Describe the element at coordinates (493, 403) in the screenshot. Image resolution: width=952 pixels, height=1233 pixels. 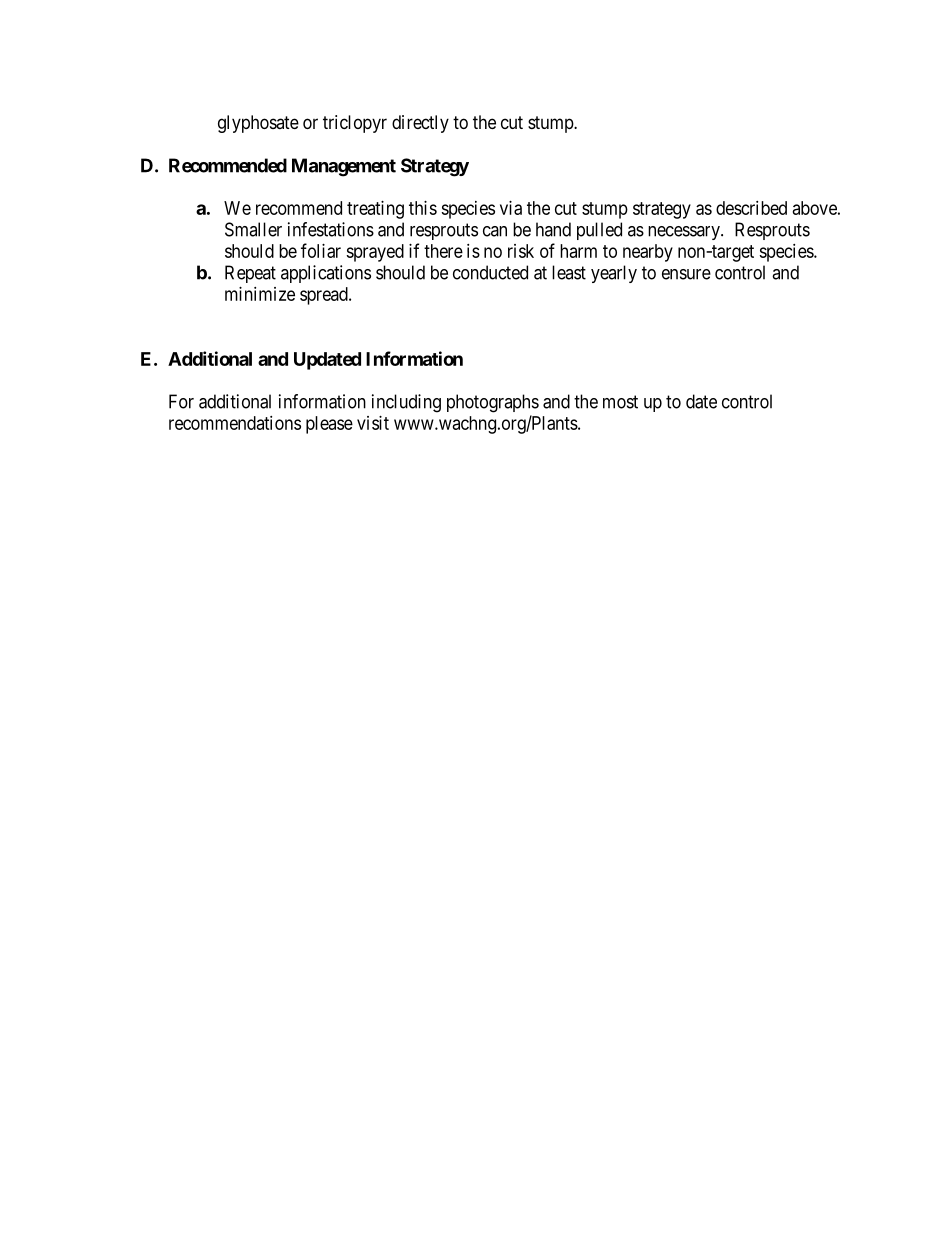
I see `photographs` at that location.
